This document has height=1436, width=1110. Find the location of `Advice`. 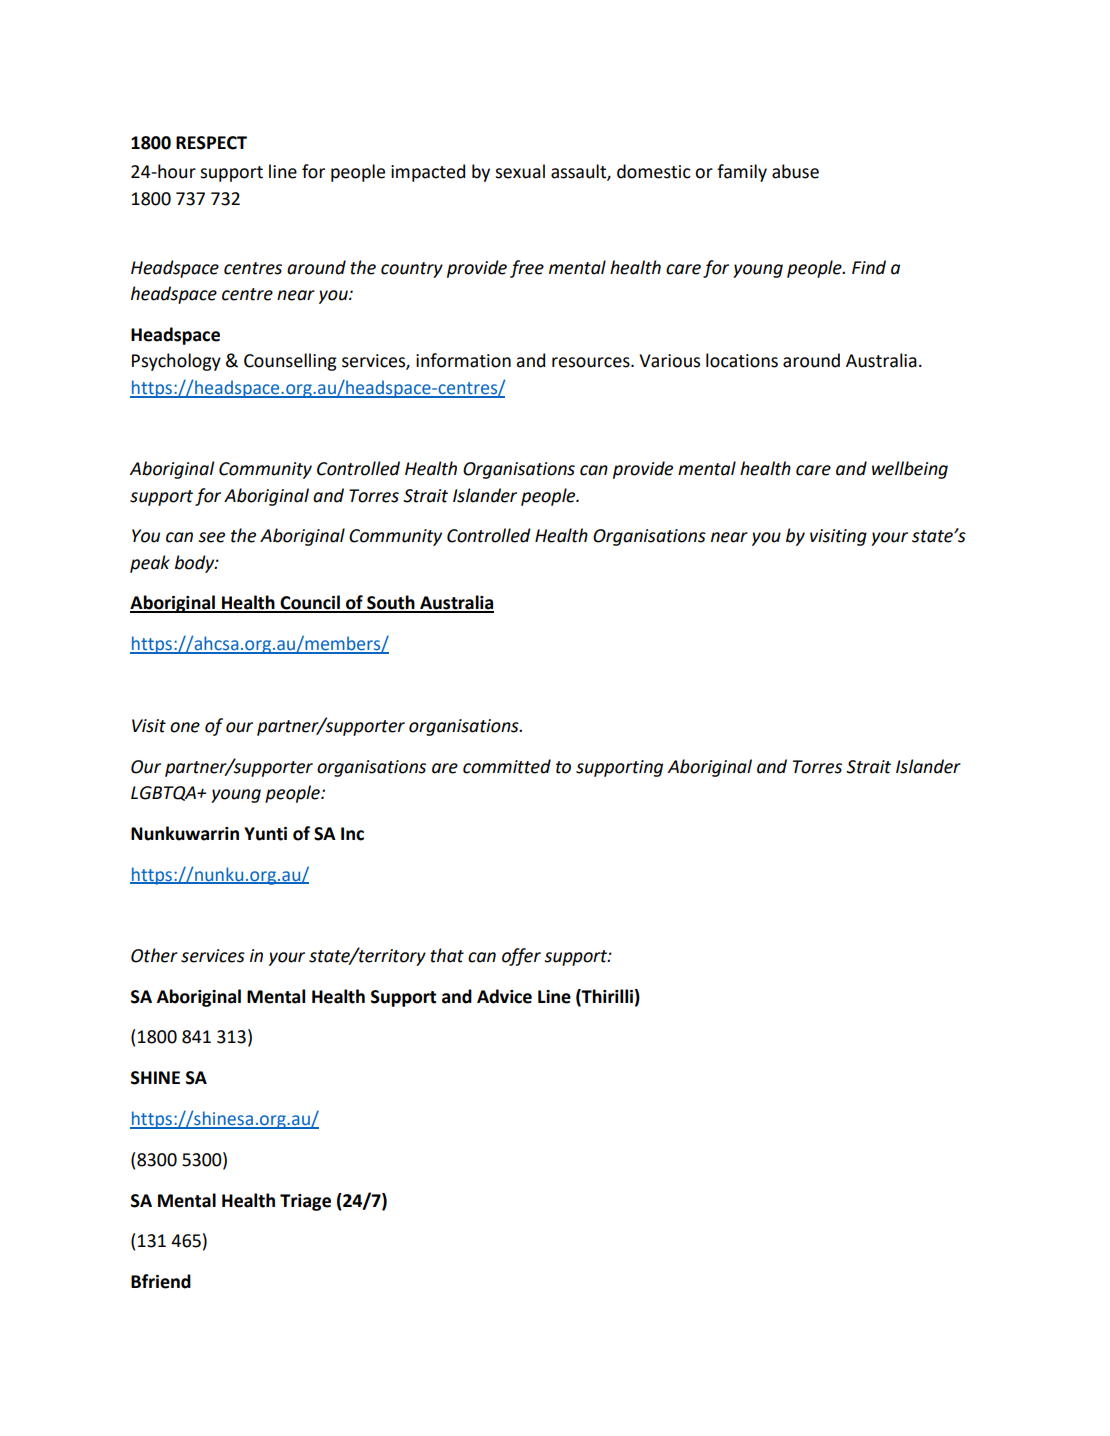

Advice is located at coordinates (504, 996).
